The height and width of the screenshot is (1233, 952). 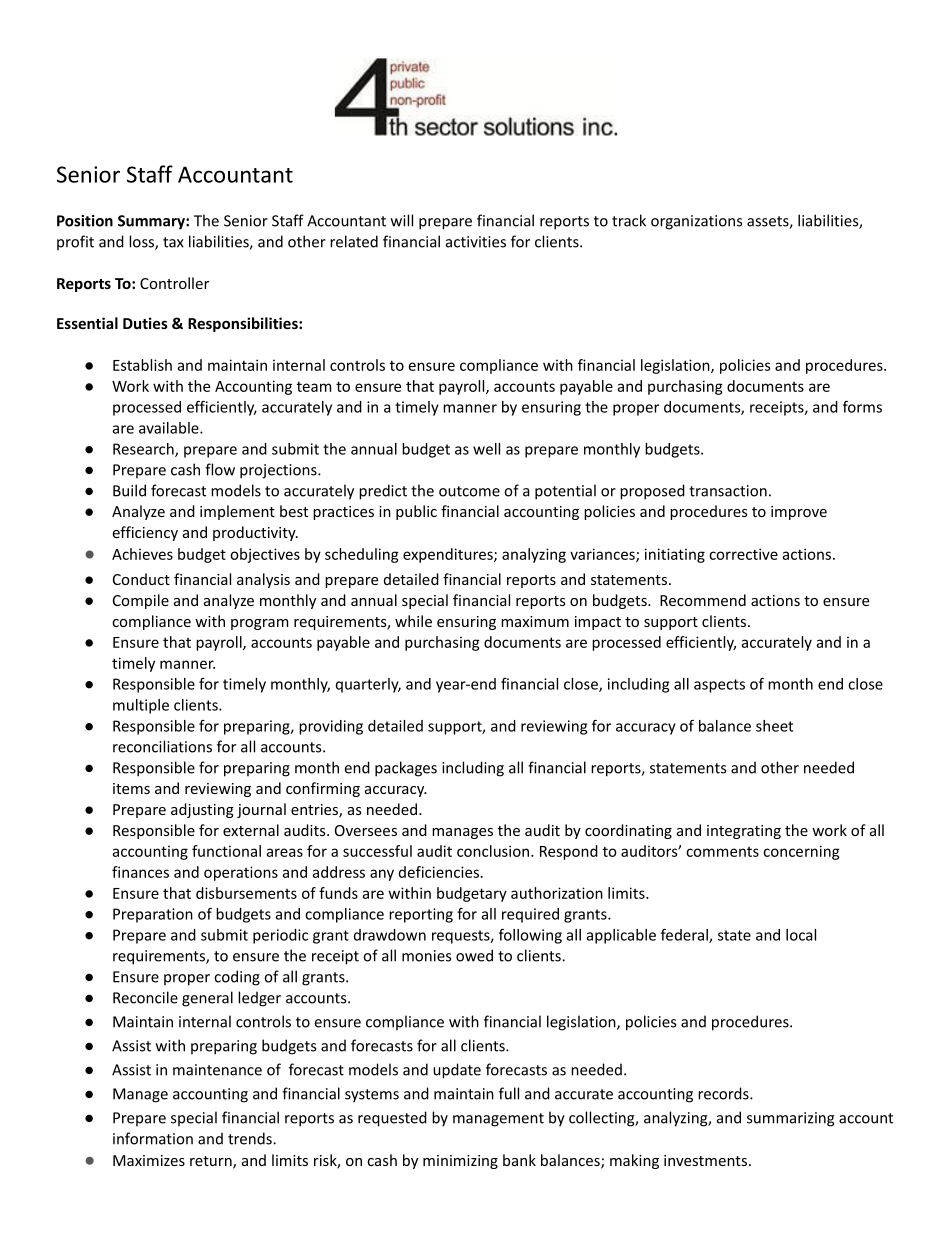 What do you see at coordinates (476, 242) in the screenshot?
I see `activities` at bounding box center [476, 242].
